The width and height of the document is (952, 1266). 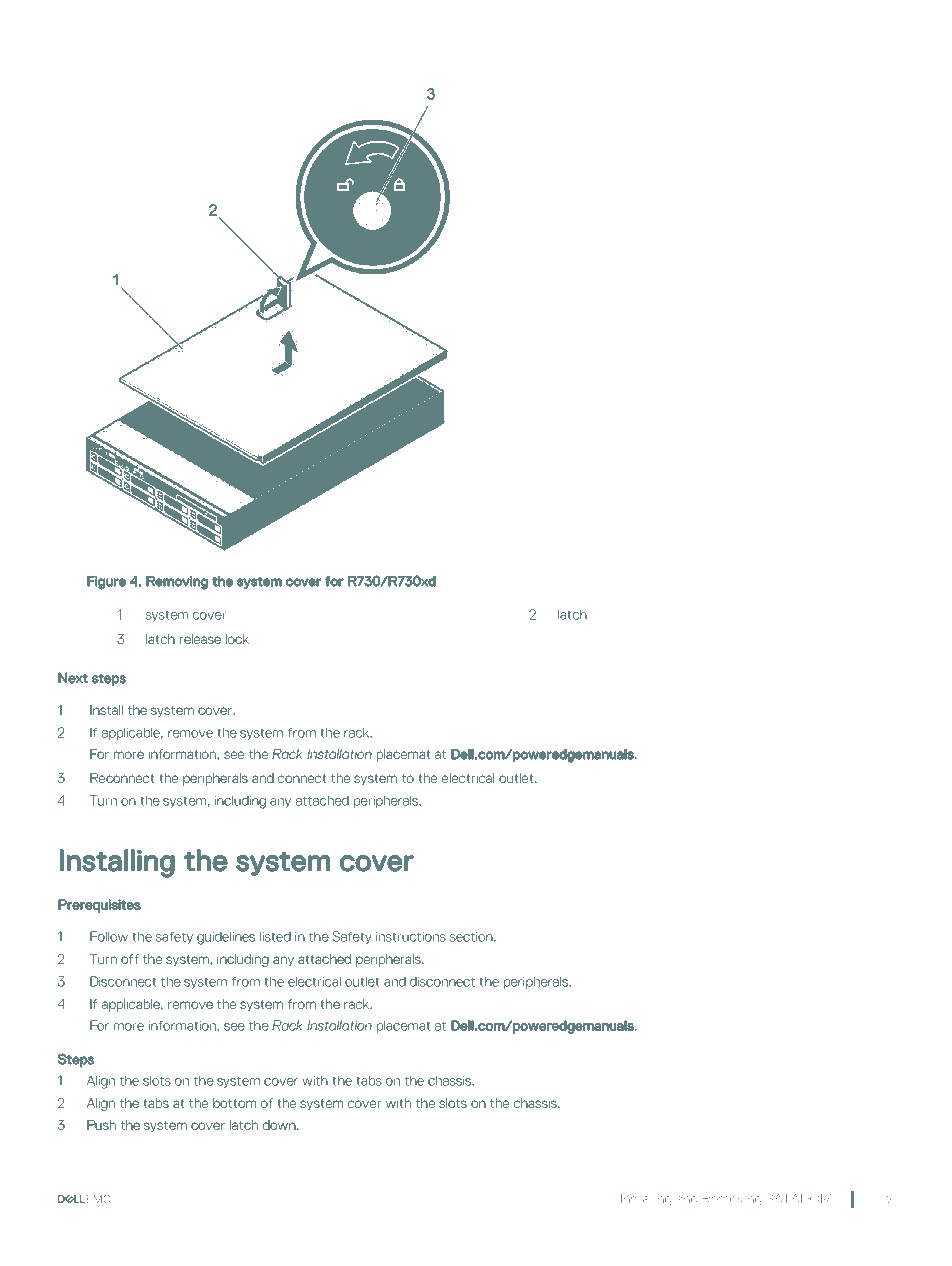 I want to click on listed, so click(x=275, y=936).
